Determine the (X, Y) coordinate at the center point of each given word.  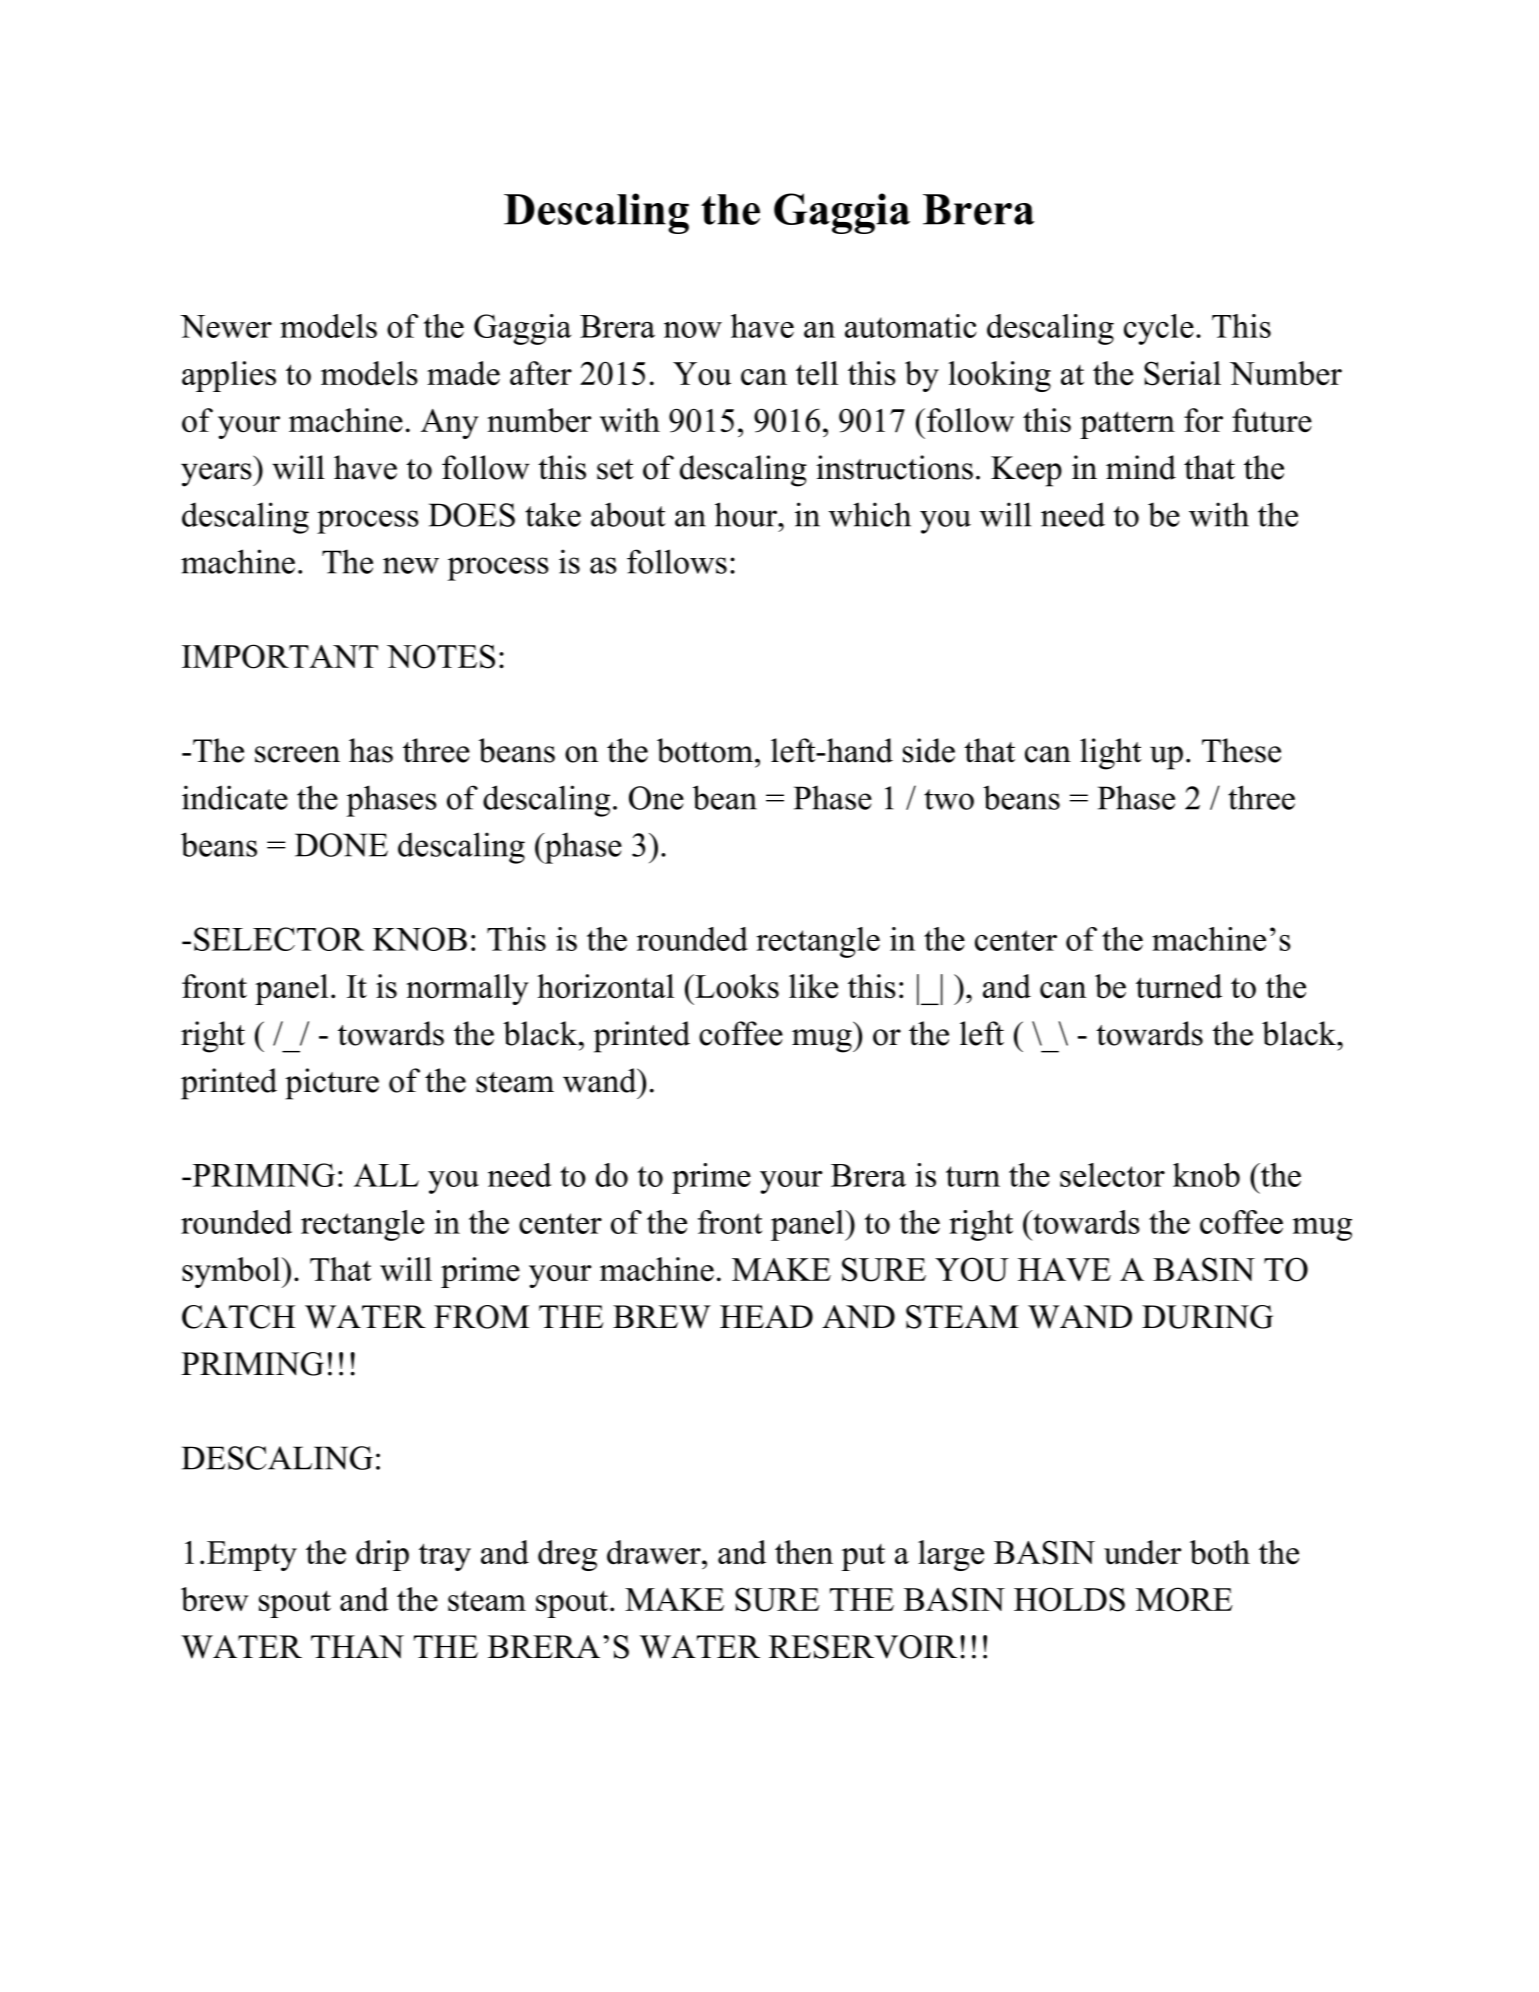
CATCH (239, 1317)
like (813, 986)
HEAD (766, 1316)
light (1111, 754)
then (804, 1552)
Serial (1182, 373)
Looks (736, 986)
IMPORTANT (280, 656)
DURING (1207, 1317)
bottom (706, 750)
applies (229, 376)
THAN (357, 1647)
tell (817, 373)
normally (467, 989)
